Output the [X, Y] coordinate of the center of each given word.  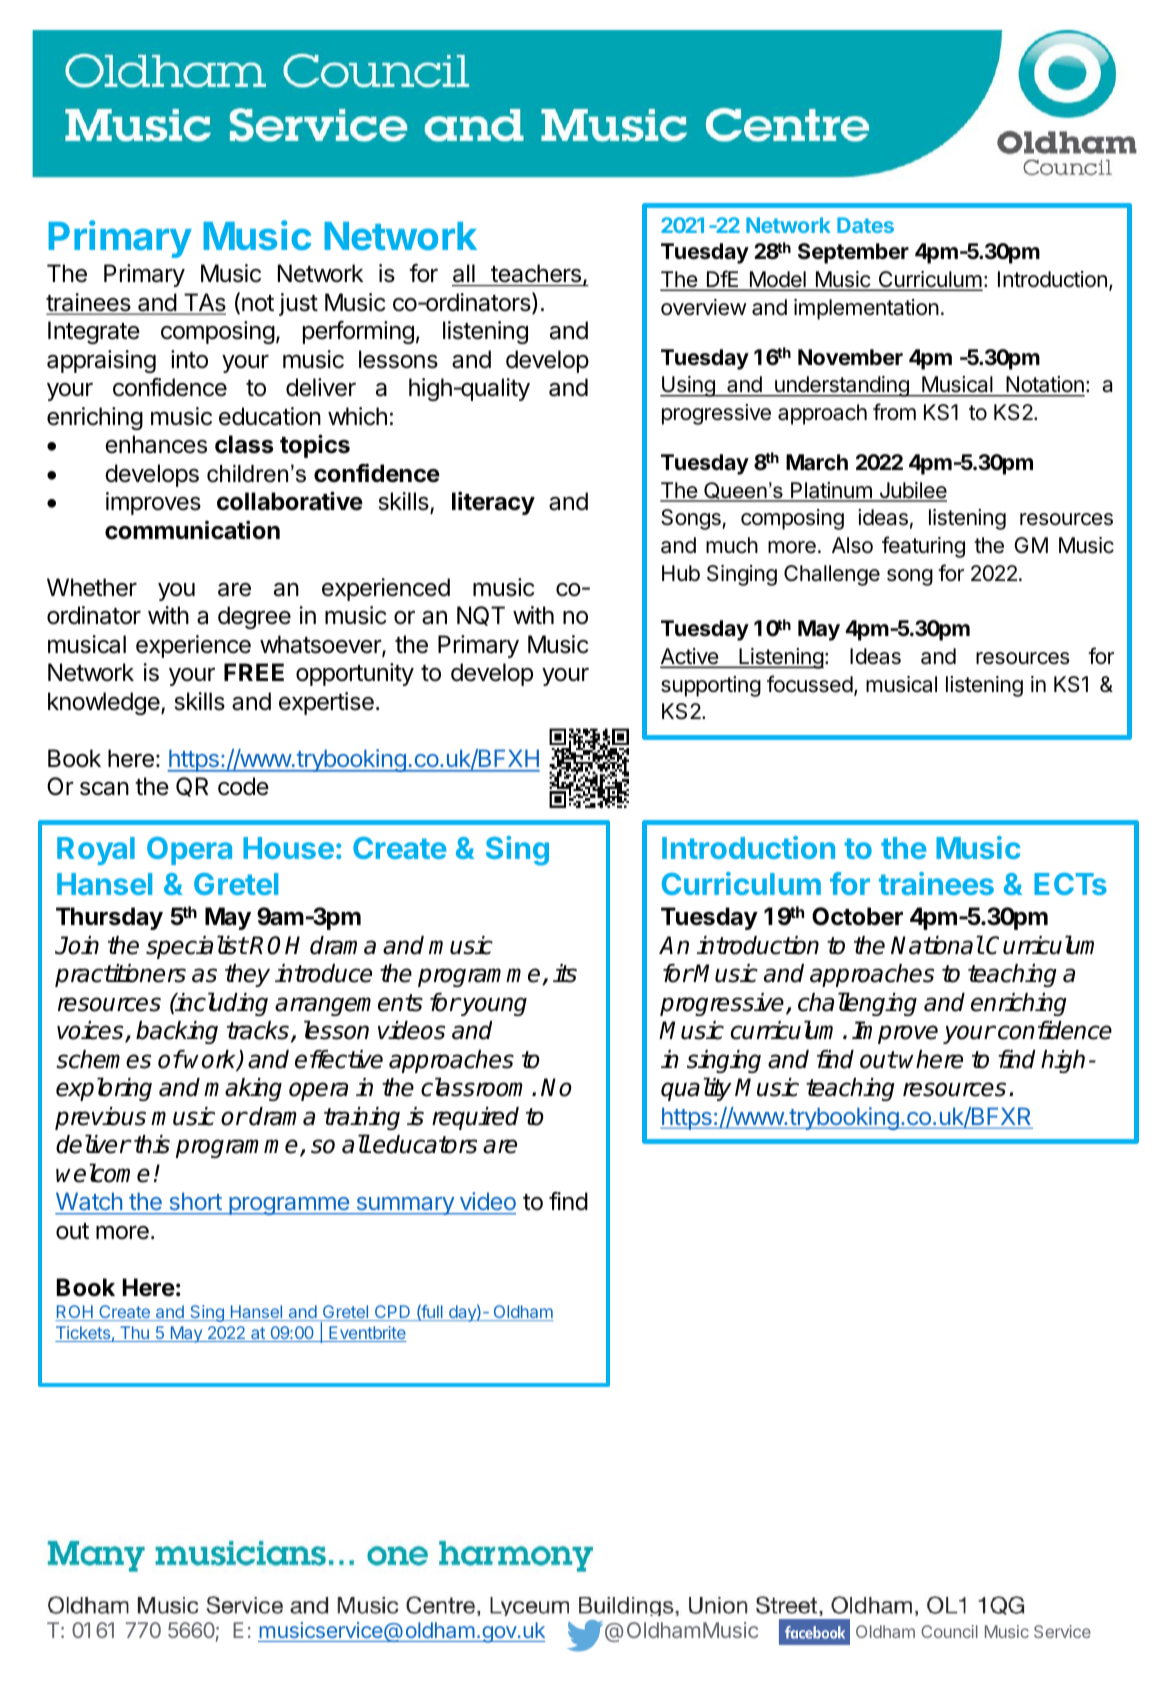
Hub [681, 573]
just [298, 304]
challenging [857, 1004]
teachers [537, 274]
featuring [923, 547]
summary [405, 1206]
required [475, 1118]
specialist [196, 947]
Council [949, 1631]
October [857, 916]
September [853, 253]
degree [254, 617]
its [565, 973]
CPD [392, 1313]
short [195, 1203]
